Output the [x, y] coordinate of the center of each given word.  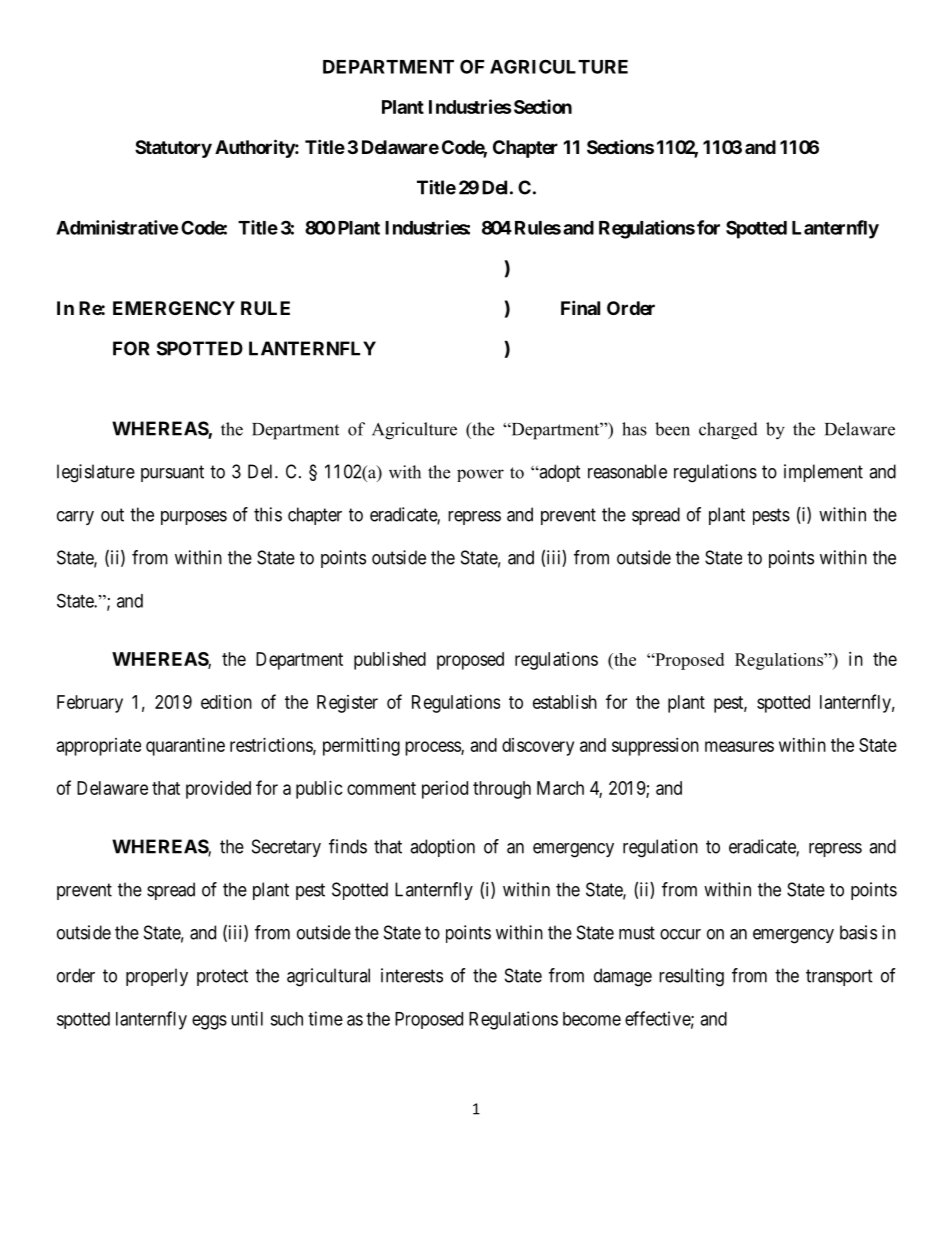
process [433, 748]
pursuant [172, 473]
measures [739, 746]
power [480, 475]
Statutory [173, 149]
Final [580, 307]
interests [412, 975]
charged [728, 431]
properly [157, 977]
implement [823, 473]
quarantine [185, 747]
